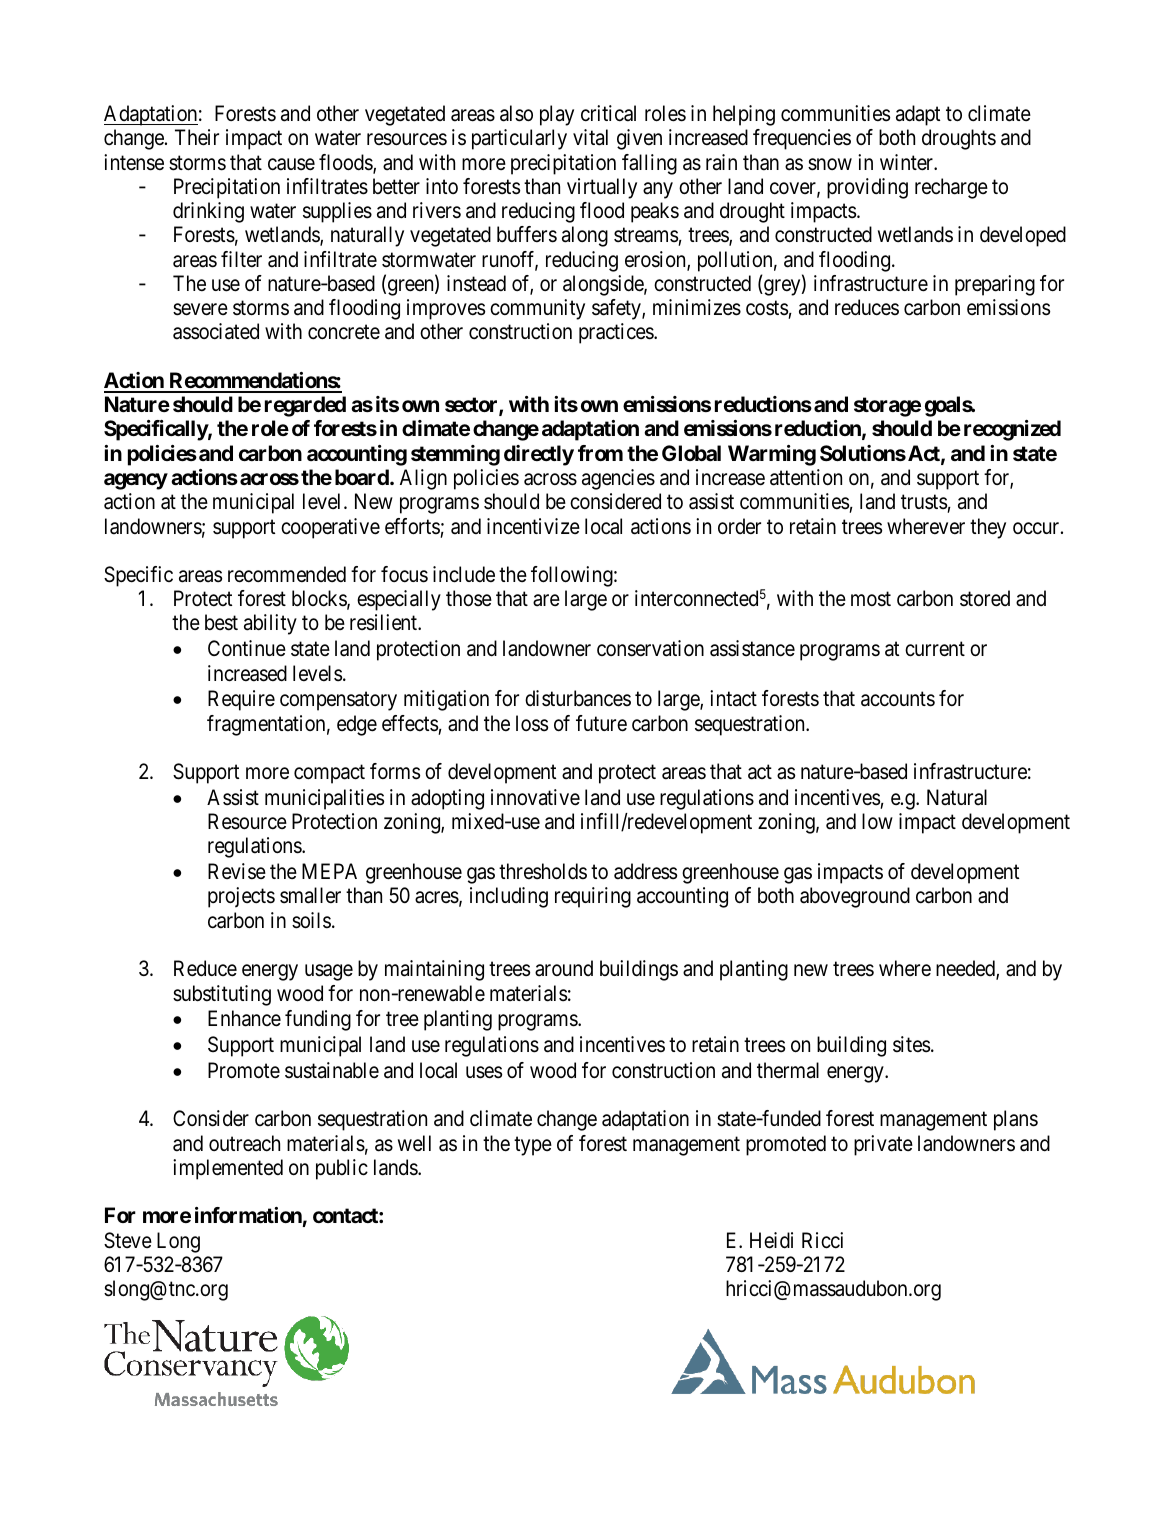 The height and width of the image is (1519, 1174). Describe the element at coordinates (228, 1169) in the image. I see `implemented` at that location.
